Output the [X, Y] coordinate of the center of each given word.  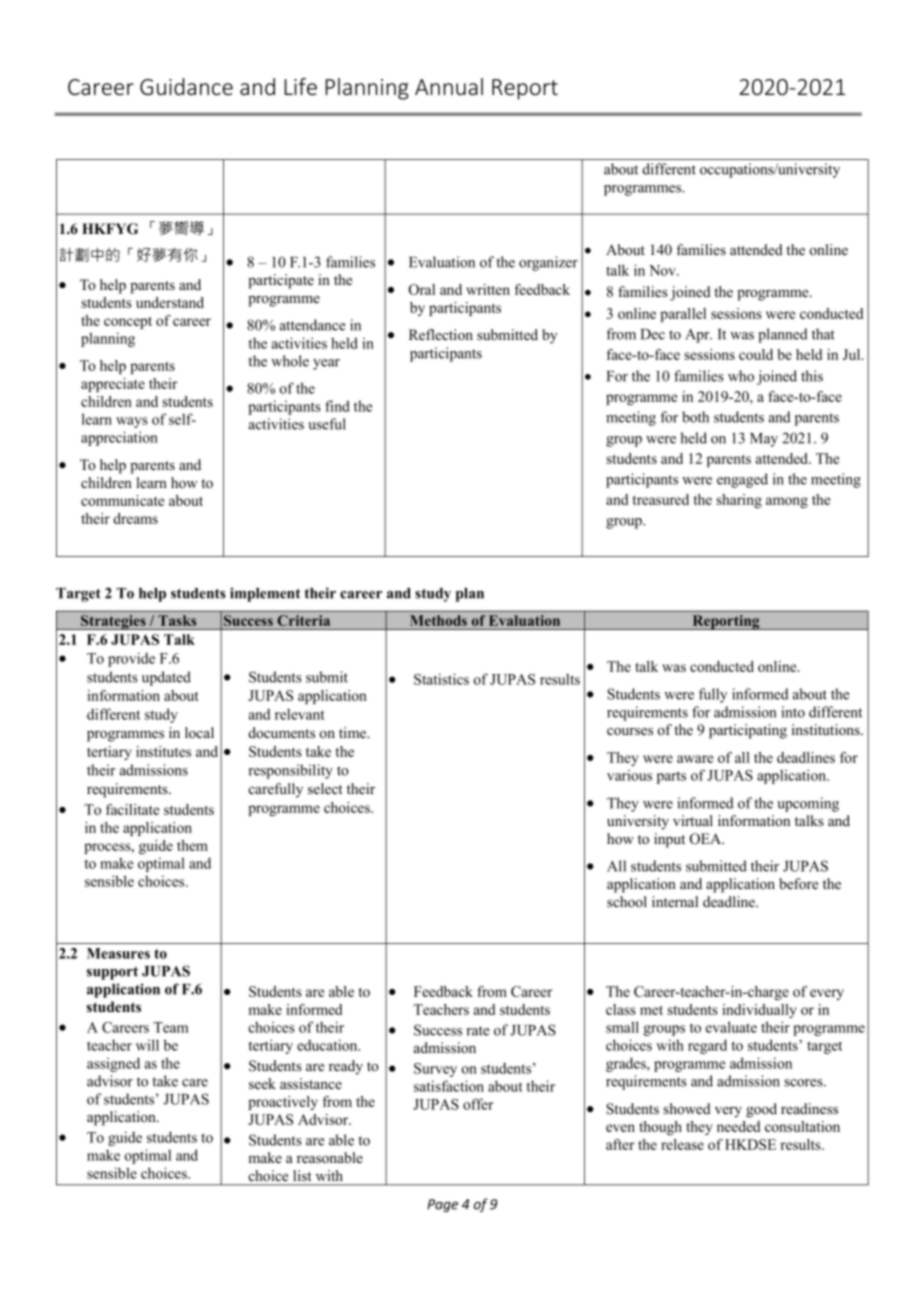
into [793, 712]
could [756, 354]
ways [132, 422]
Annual [449, 87]
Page [442, 1205]
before [798, 884]
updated [166, 678]
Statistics [441, 679]
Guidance [186, 87]
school [627, 902]
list [302, 1175]
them [192, 845]
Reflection [441, 335]
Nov [663, 270]
